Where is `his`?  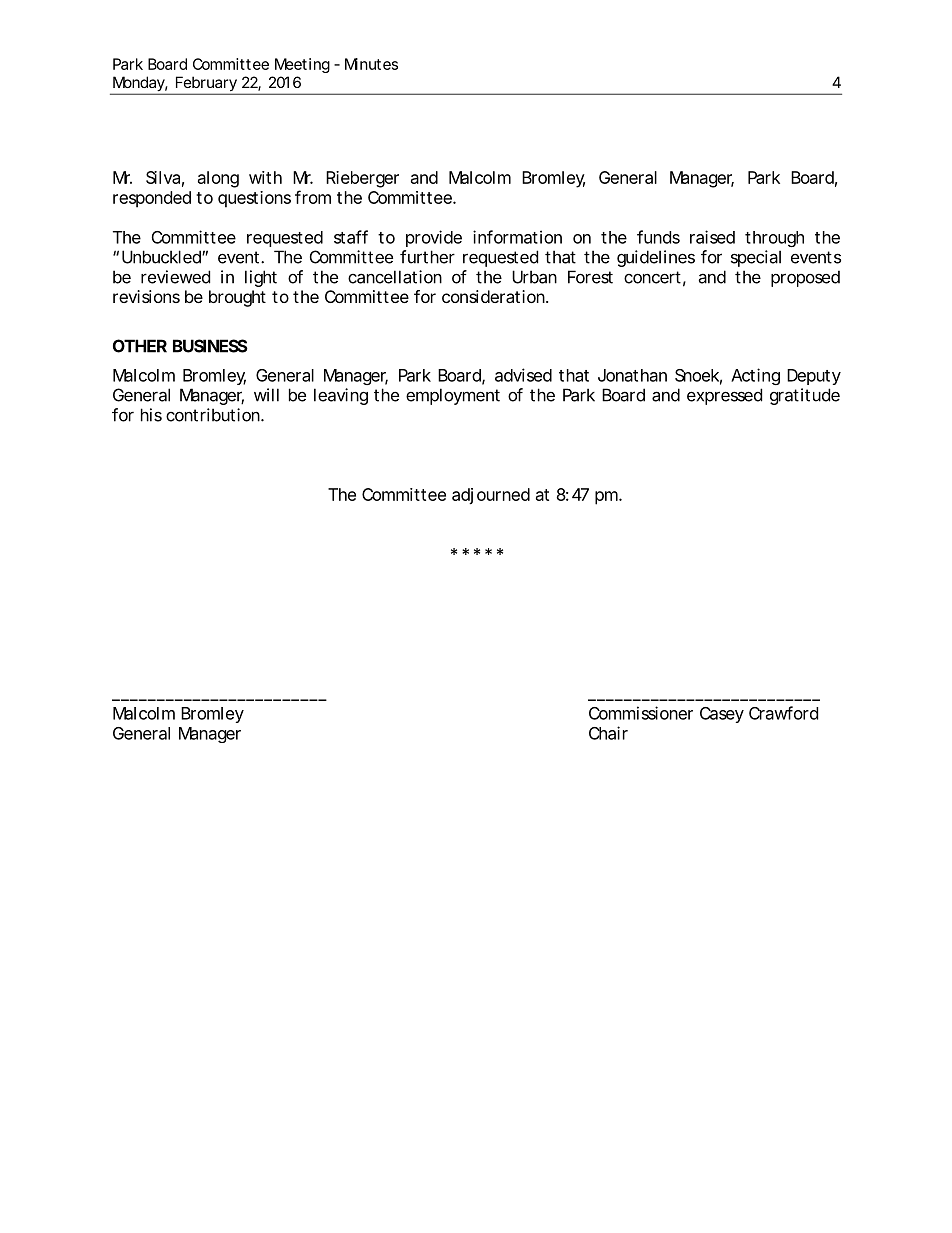 his is located at coordinates (151, 415).
